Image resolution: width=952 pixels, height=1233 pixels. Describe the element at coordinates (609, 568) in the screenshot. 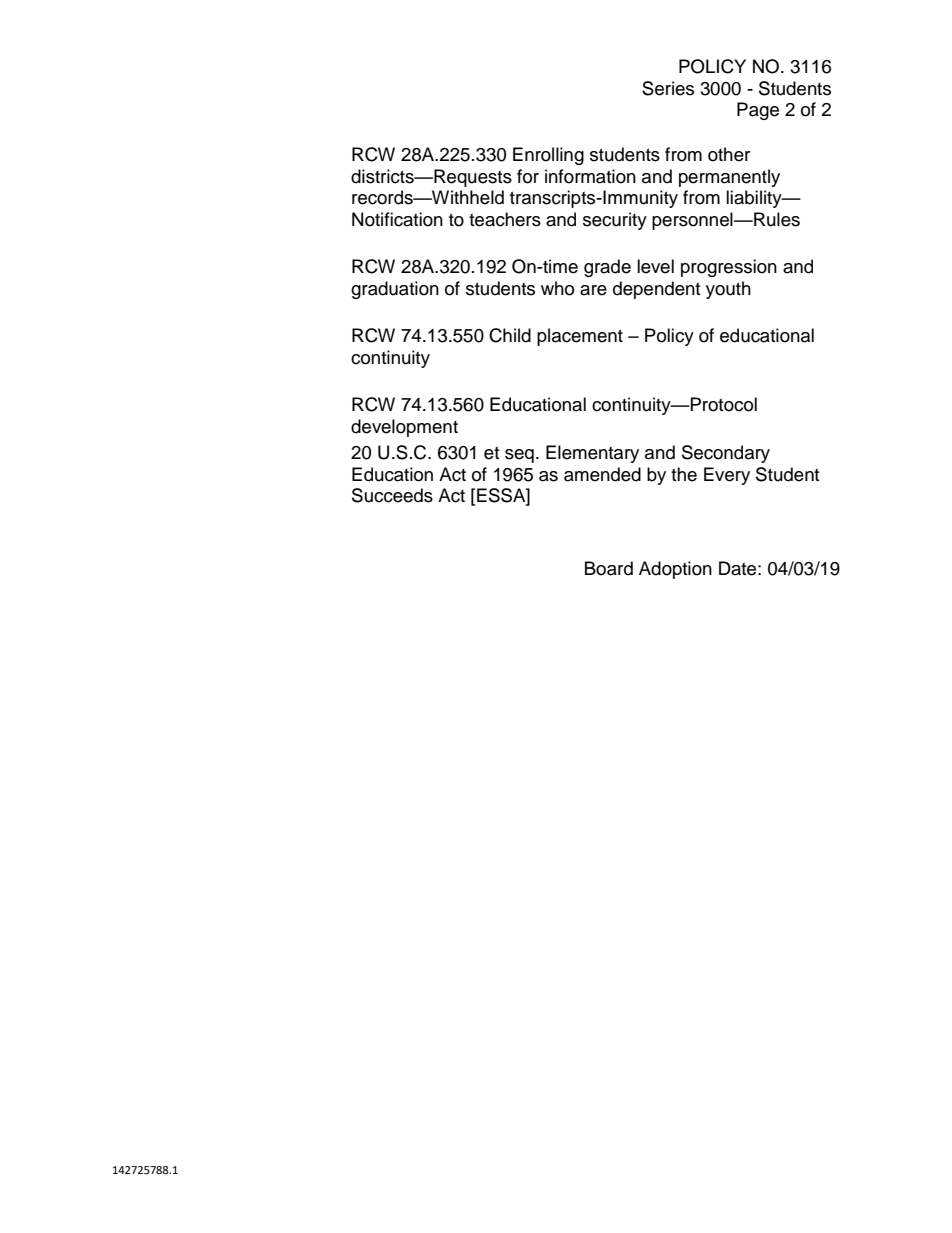

I see `Board` at that location.
